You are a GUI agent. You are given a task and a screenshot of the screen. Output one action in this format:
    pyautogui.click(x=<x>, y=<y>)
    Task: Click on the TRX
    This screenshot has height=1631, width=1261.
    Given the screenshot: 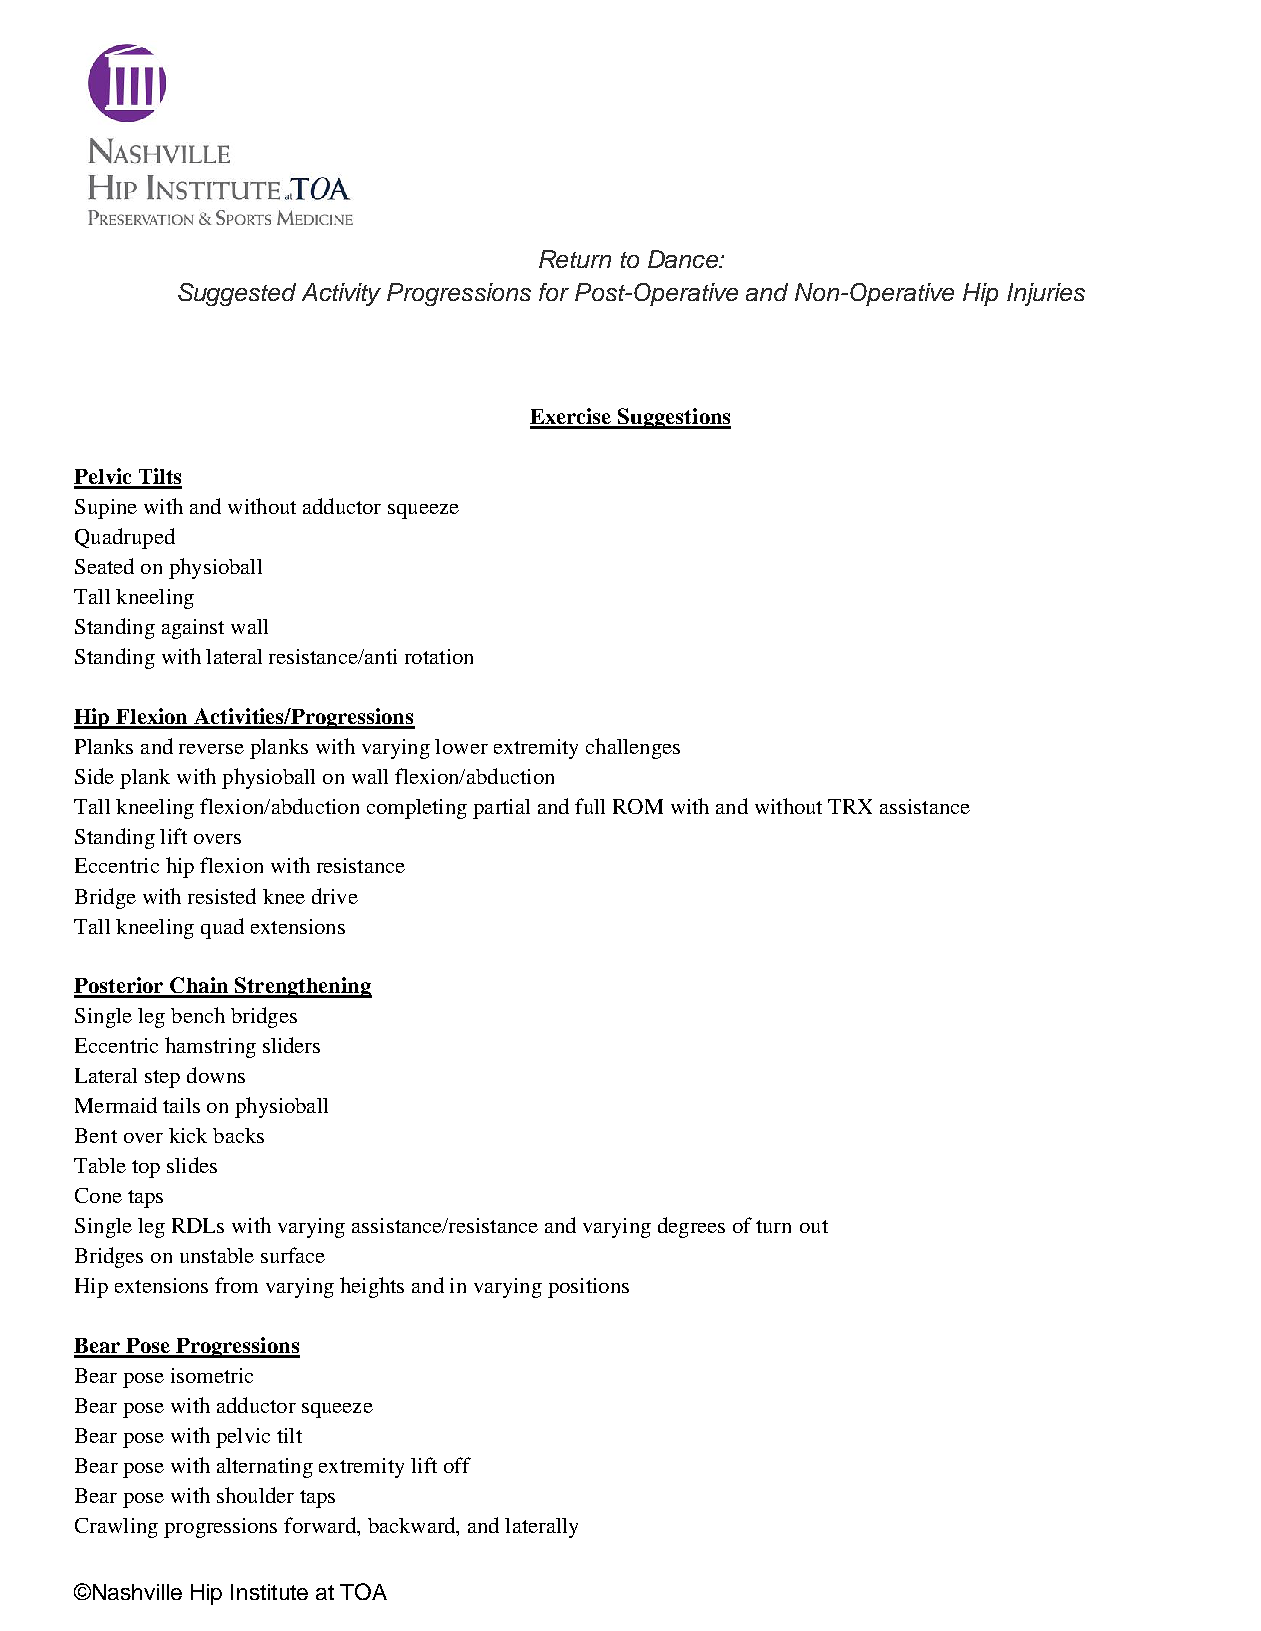 What is the action you would take?
    pyautogui.click(x=850, y=806)
